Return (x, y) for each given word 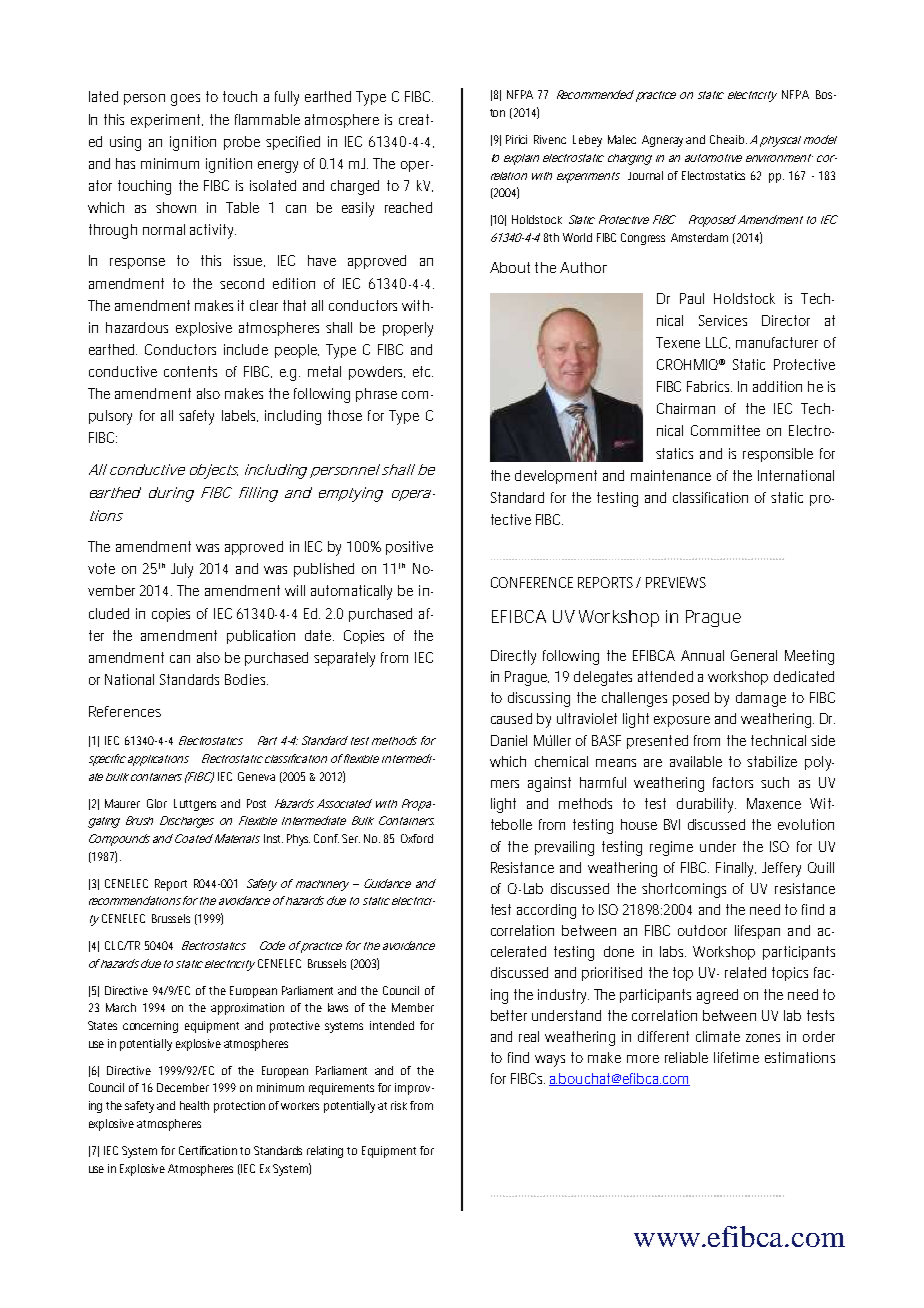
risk (399, 1105)
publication (261, 637)
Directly (513, 657)
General (754, 655)
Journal (645, 175)
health (194, 1105)
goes (185, 100)
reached (408, 207)
